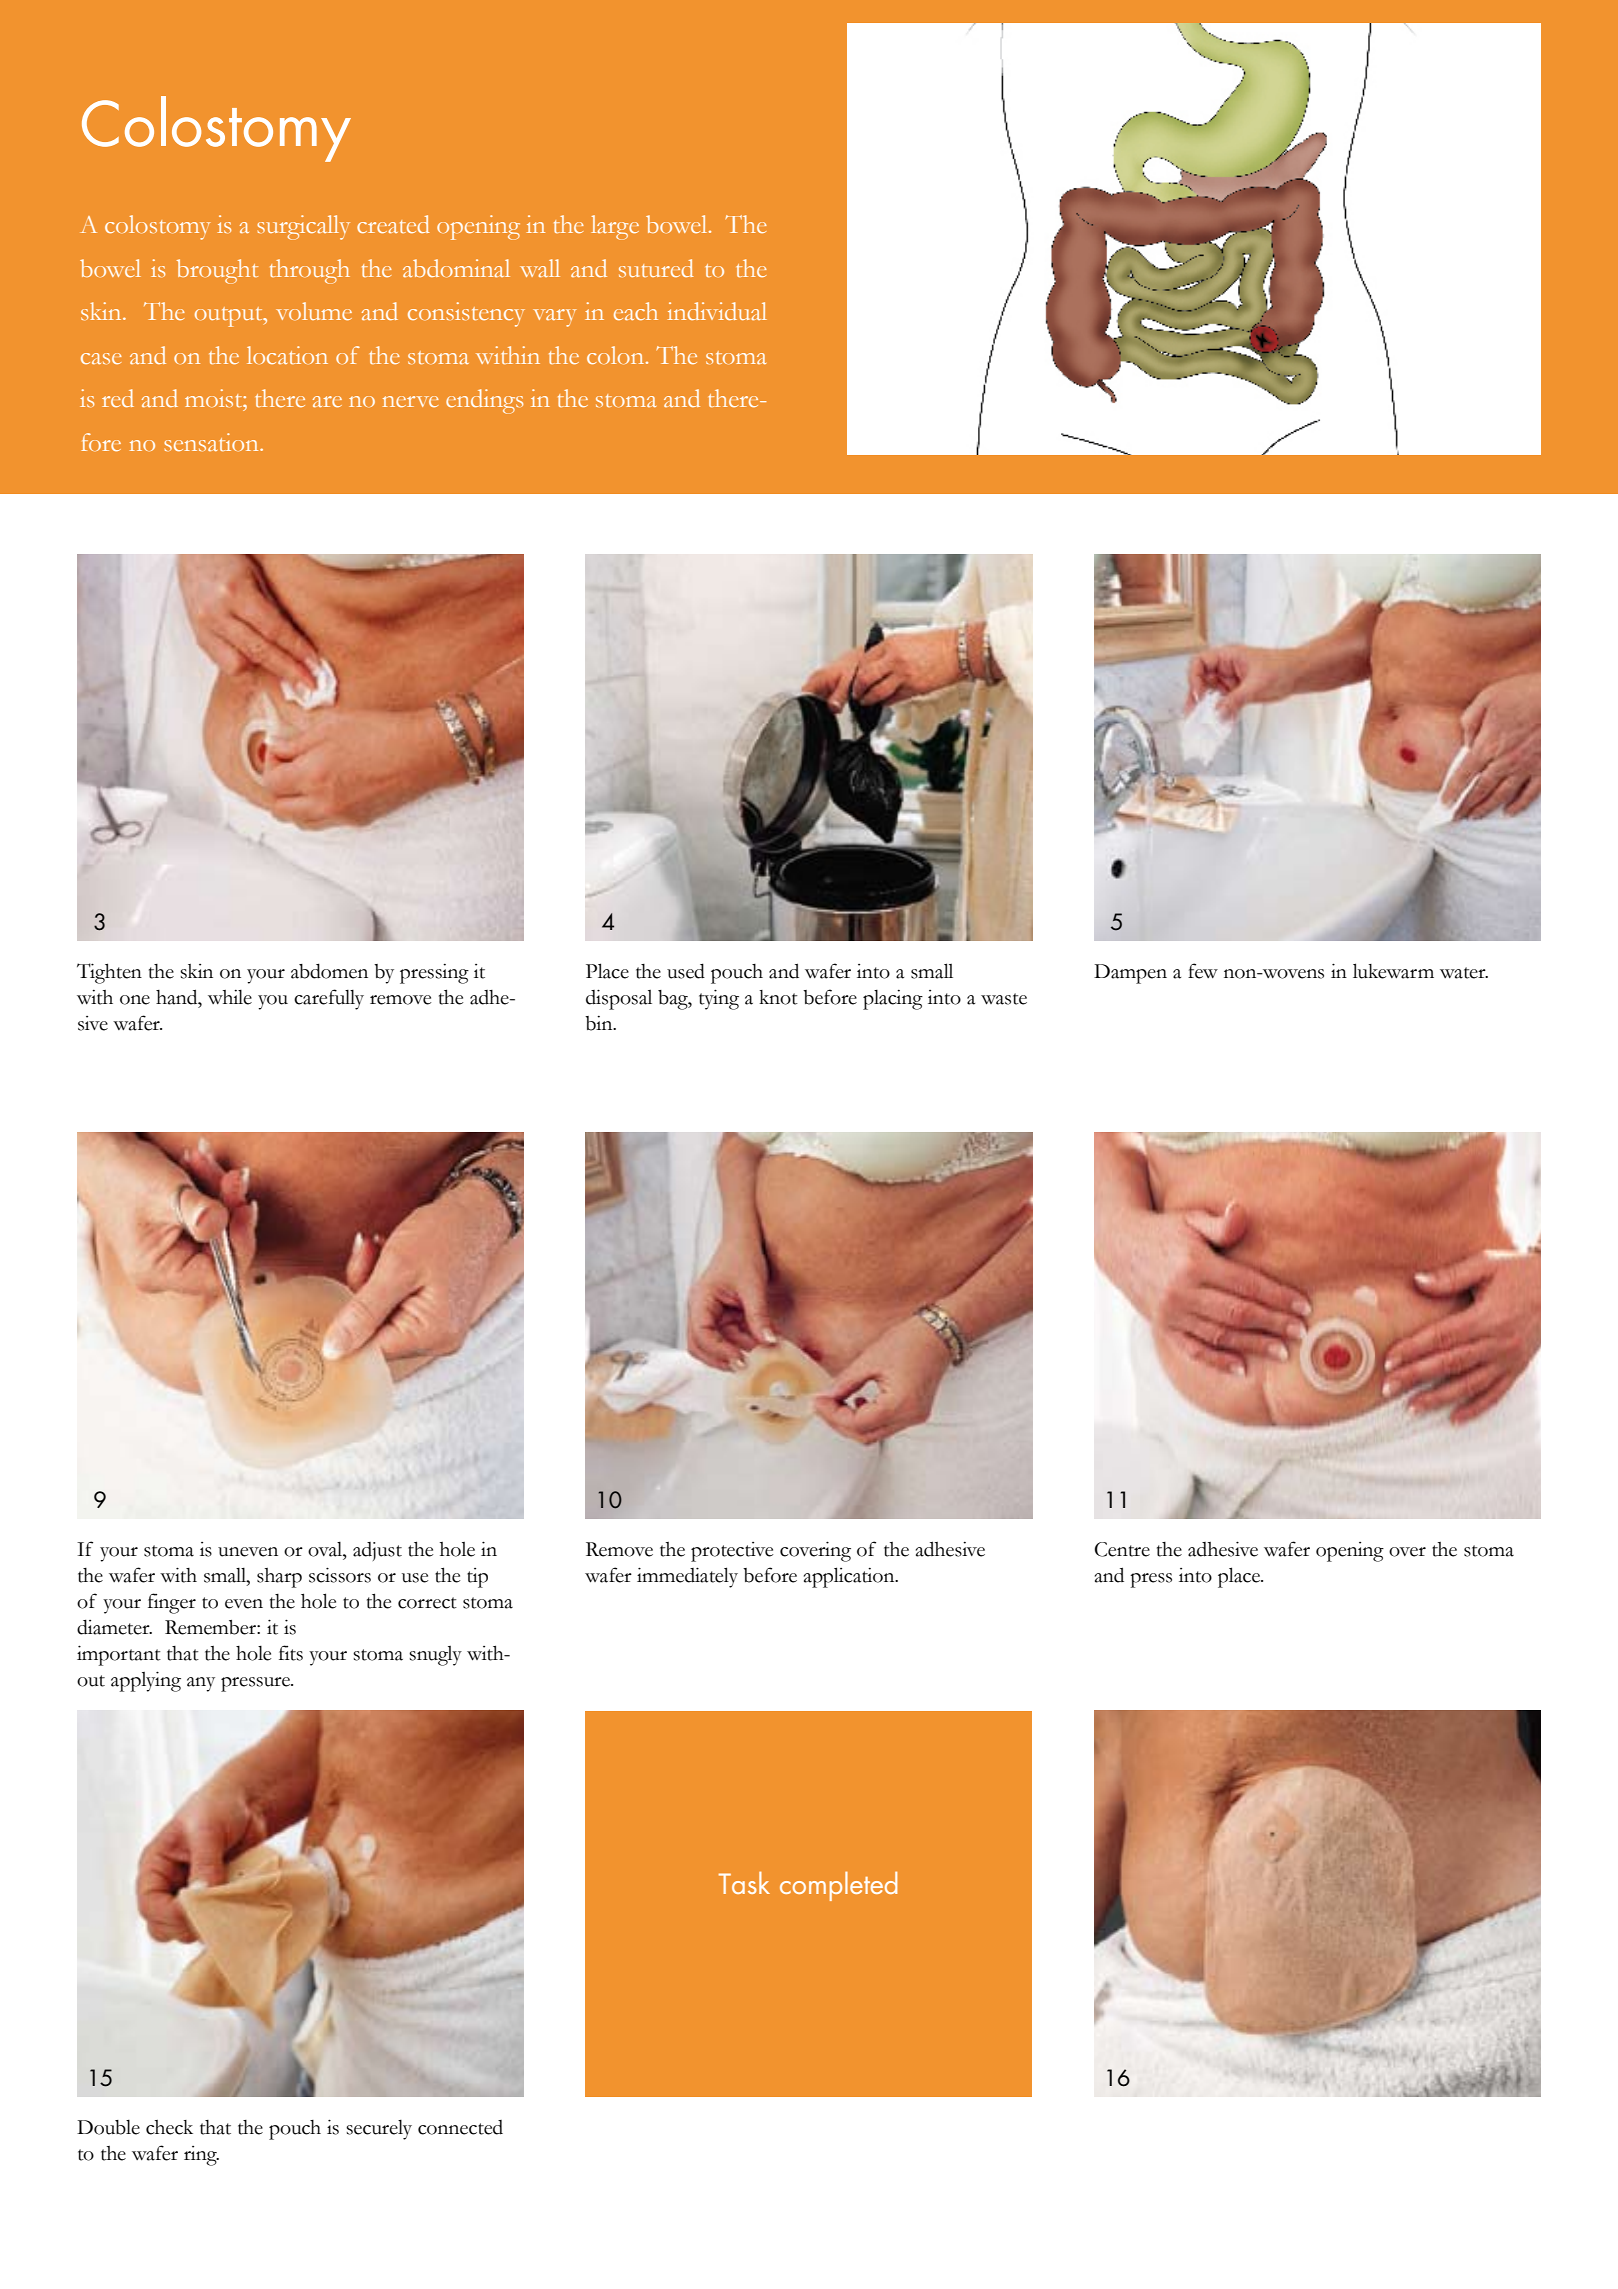  I want to click on sutured, so click(656, 268).
